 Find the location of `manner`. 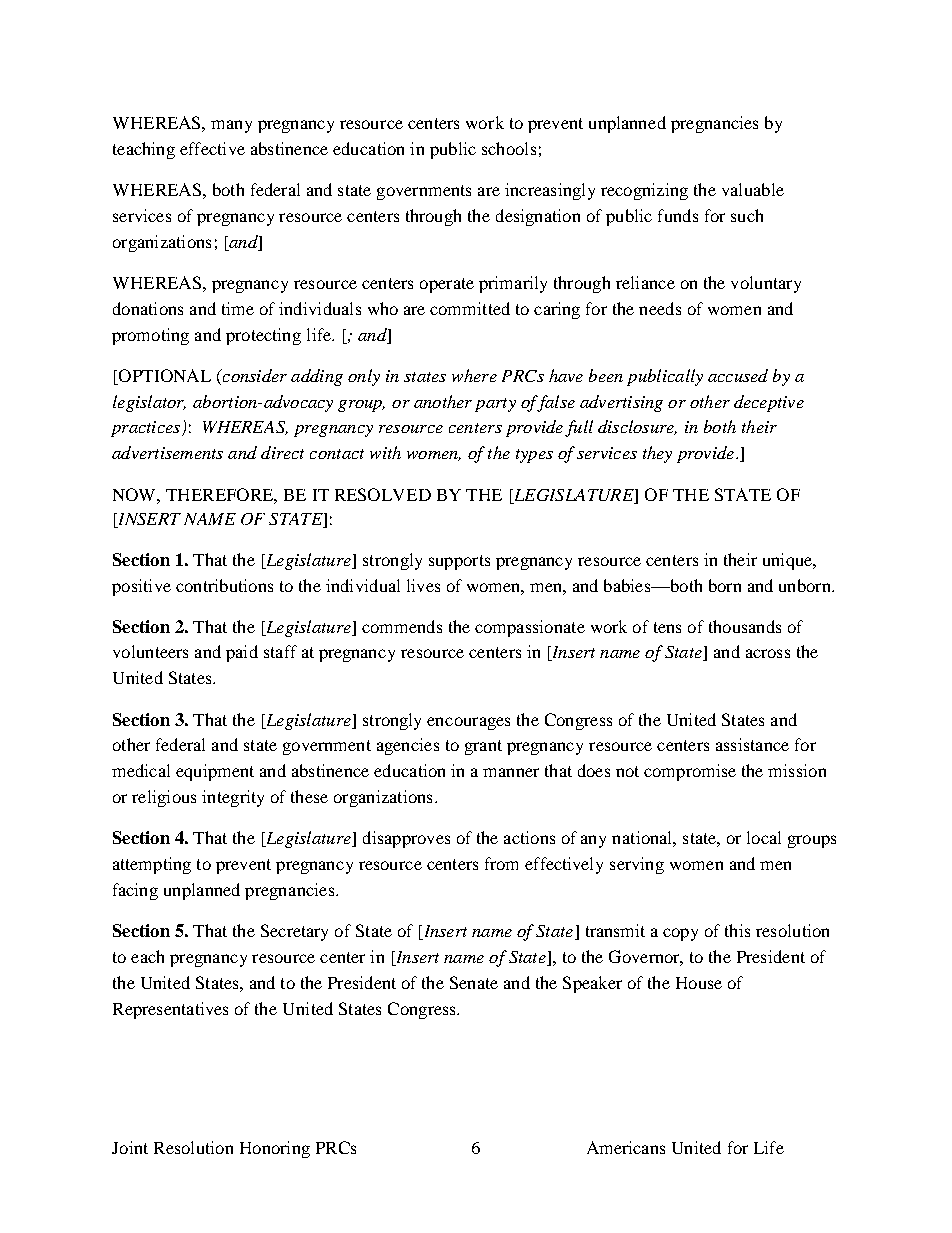

manner is located at coordinates (511, 772).
